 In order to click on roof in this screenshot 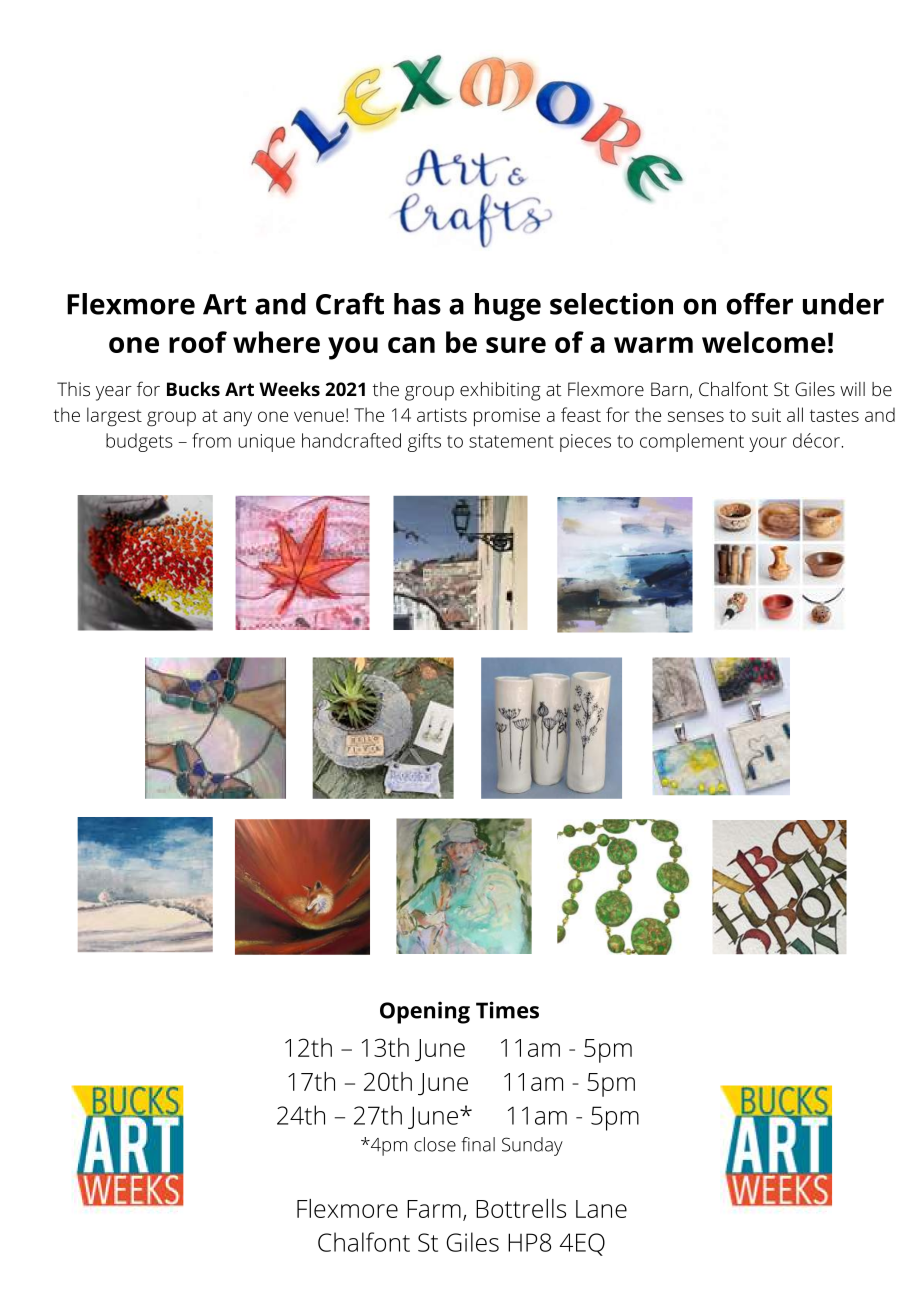, I will do `click(198, 342)`.
